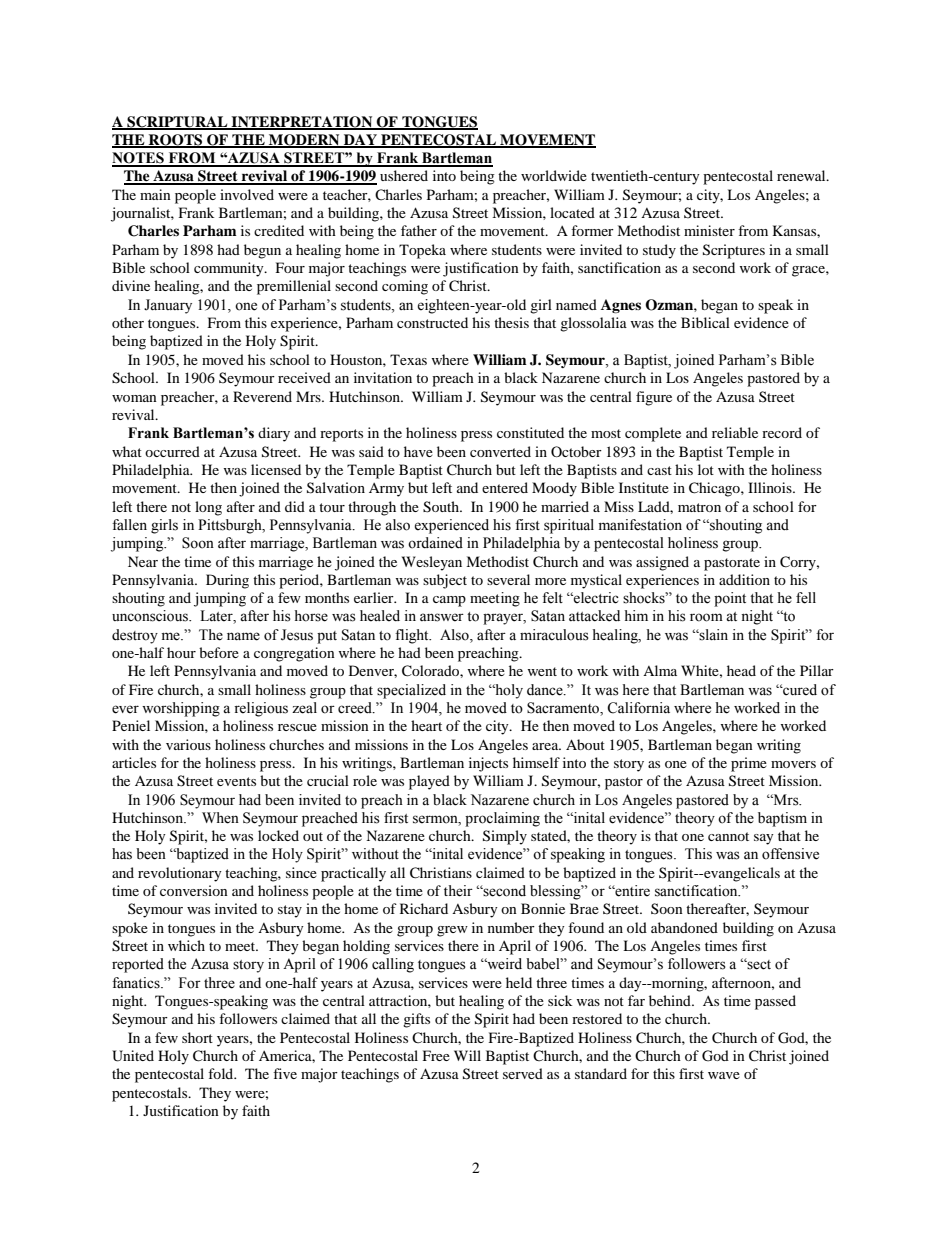  I want to click on prime, so click(749, 764).
